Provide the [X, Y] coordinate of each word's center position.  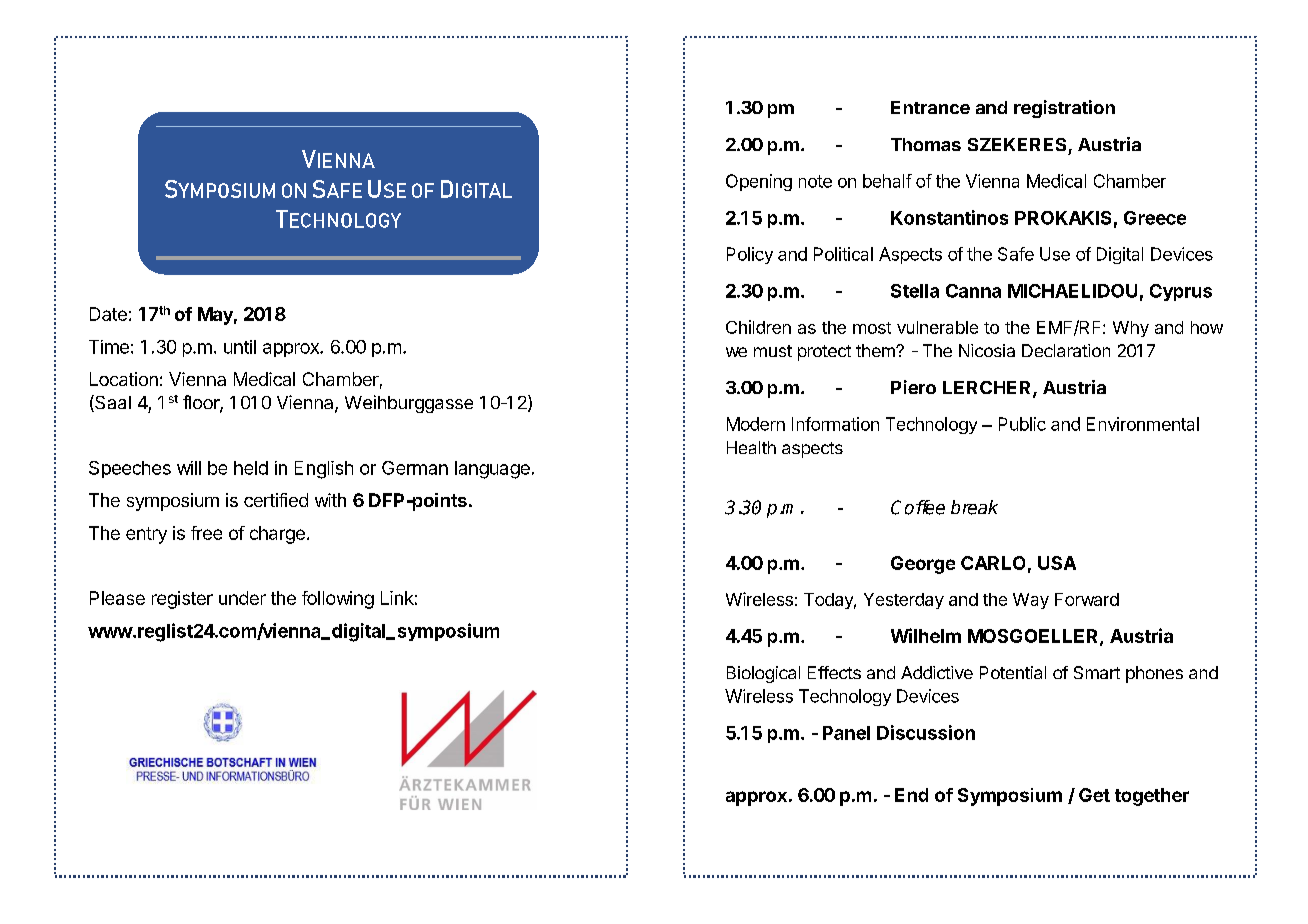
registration [1064, 109]
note [815, 181]
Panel [846, 733]
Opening [759, 182]
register [182, 600]
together [1152, 797]
